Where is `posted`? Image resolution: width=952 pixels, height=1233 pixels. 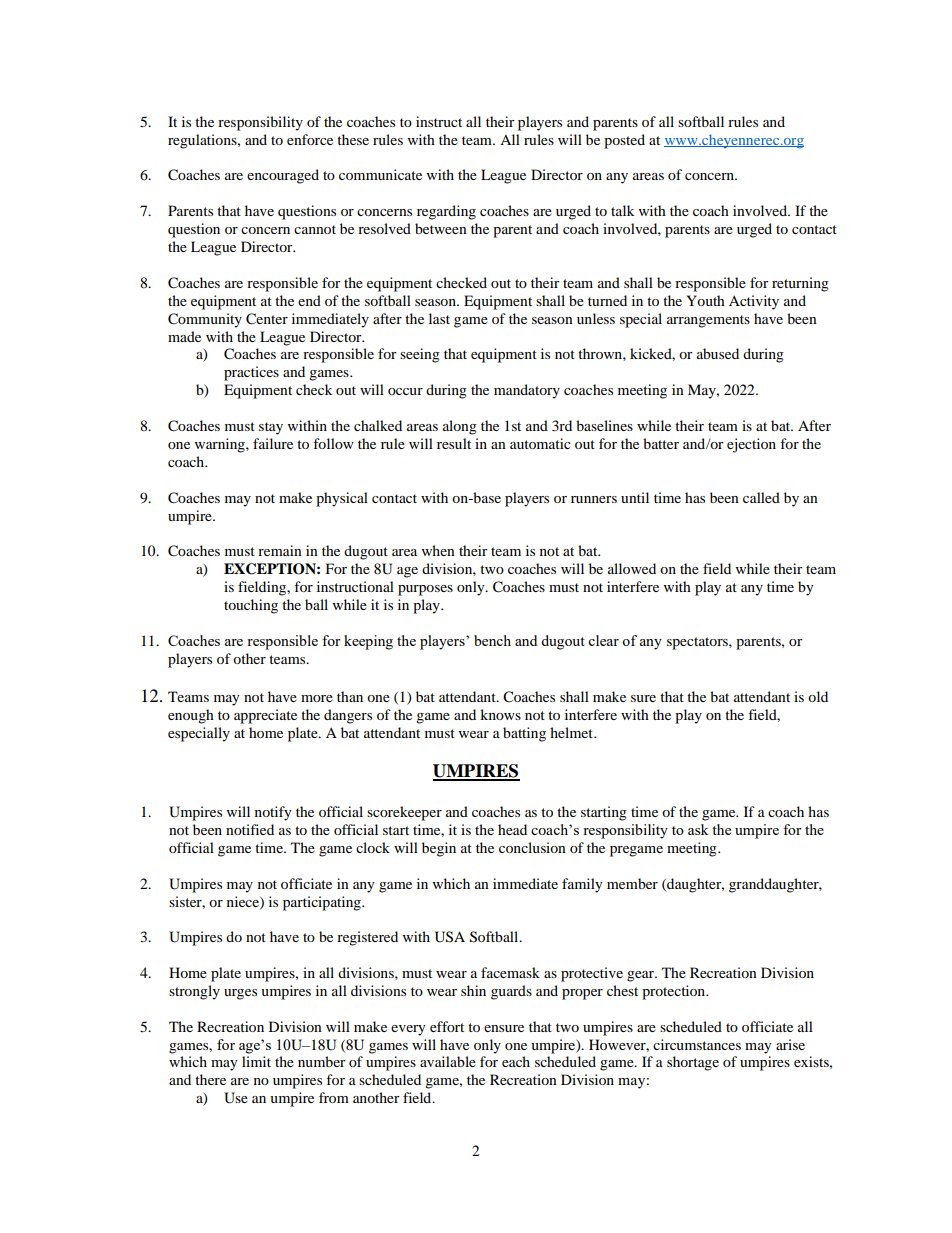
posted is located at coordinates (624, 141).
